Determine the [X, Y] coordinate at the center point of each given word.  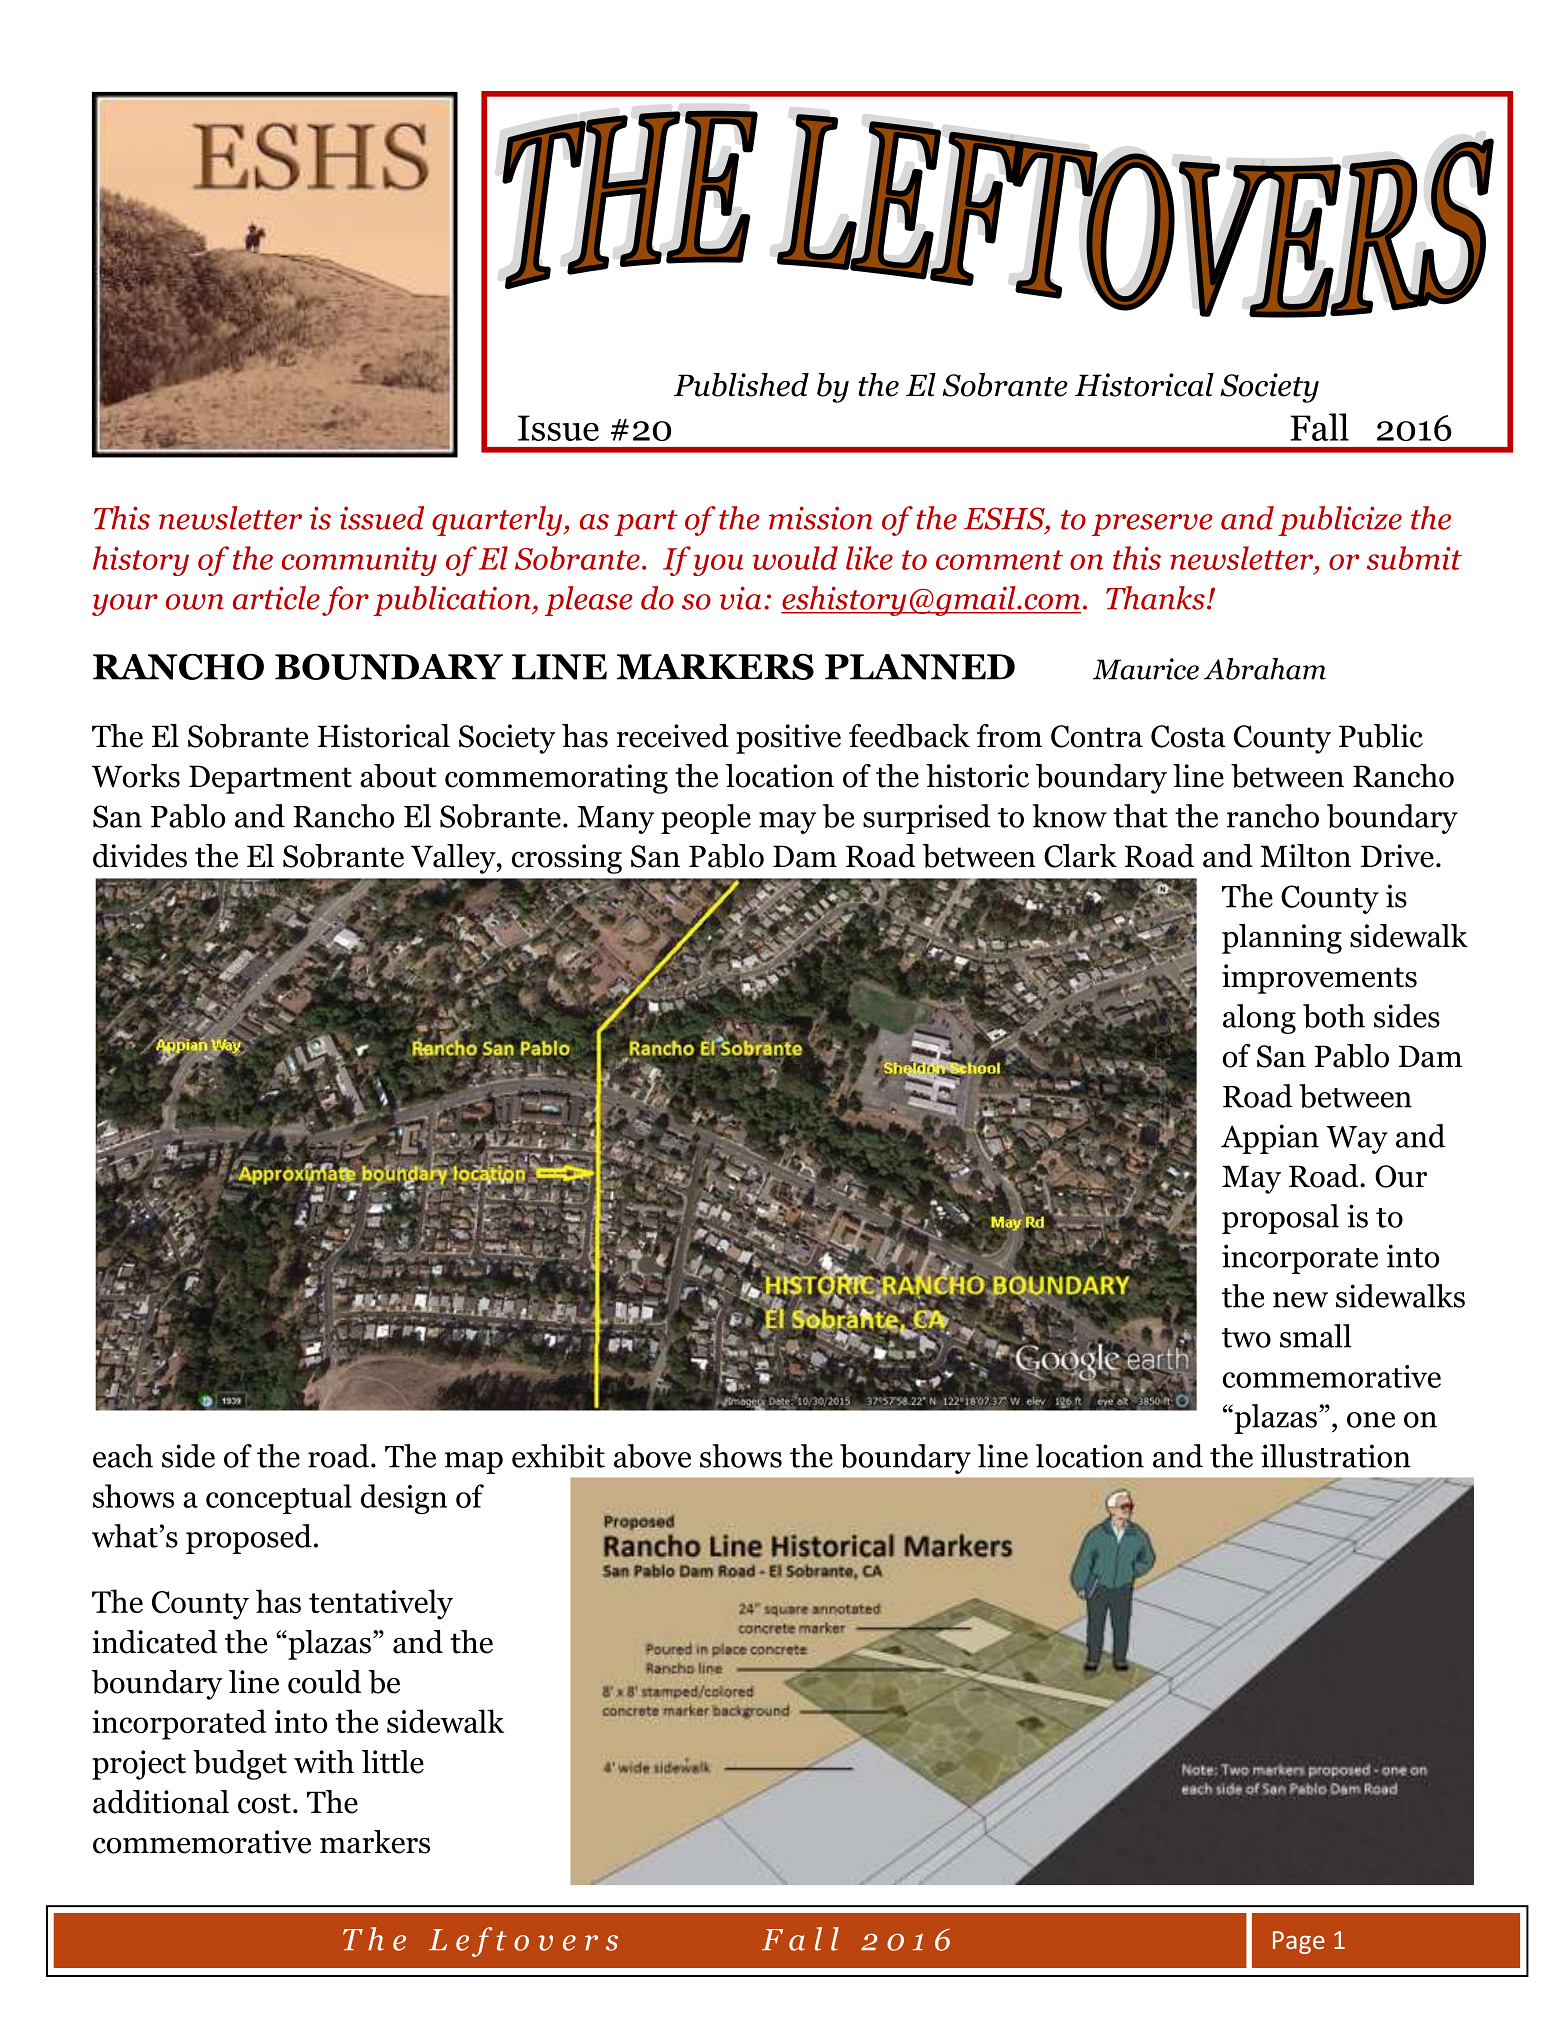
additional [161, 1802]
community [359, 561]
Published [741, 385]
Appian [1270, 1139]
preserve [1152, 525]
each [123, 1456]
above [652, 1456]
